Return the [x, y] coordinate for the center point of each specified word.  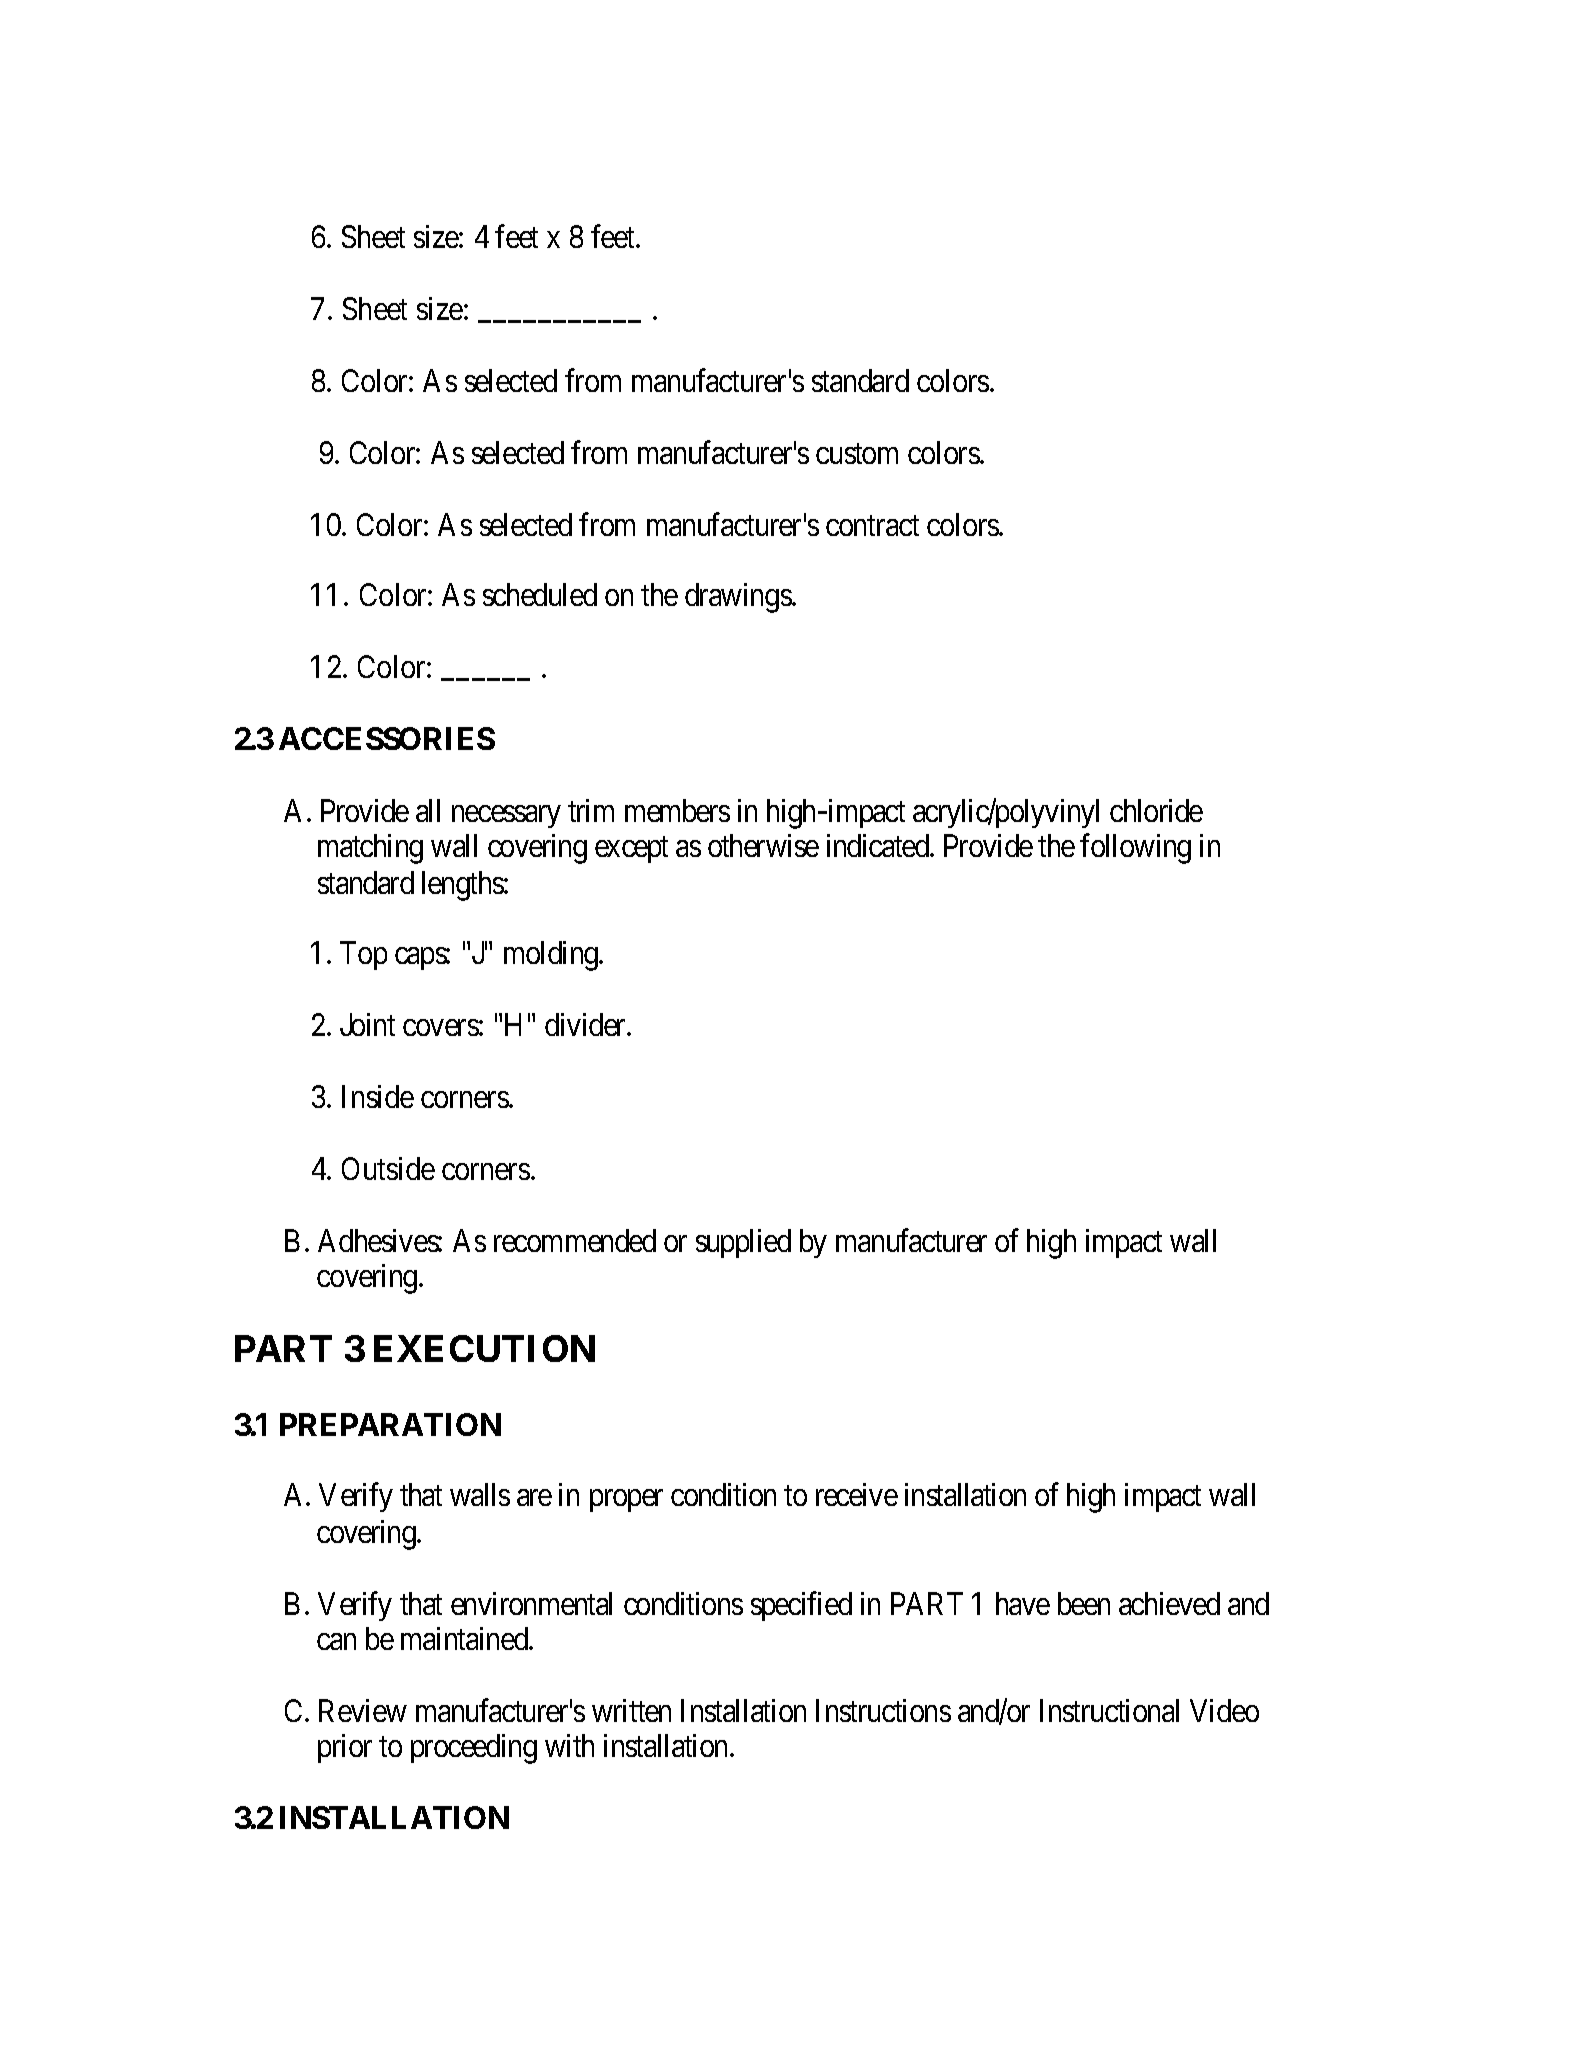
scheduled [540, 594]
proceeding [474, 1749]
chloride [1156, 810]
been [1084, 1603]
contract [872, 526]
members [677, 810]
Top [363, 955]
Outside [388, 1168]
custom [857, 454]
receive [857, 1494]
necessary [506, 817]
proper [626, 1501]
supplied [743, 1243]
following [1135, 849]
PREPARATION [390, 1424]
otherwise [763, 845]
